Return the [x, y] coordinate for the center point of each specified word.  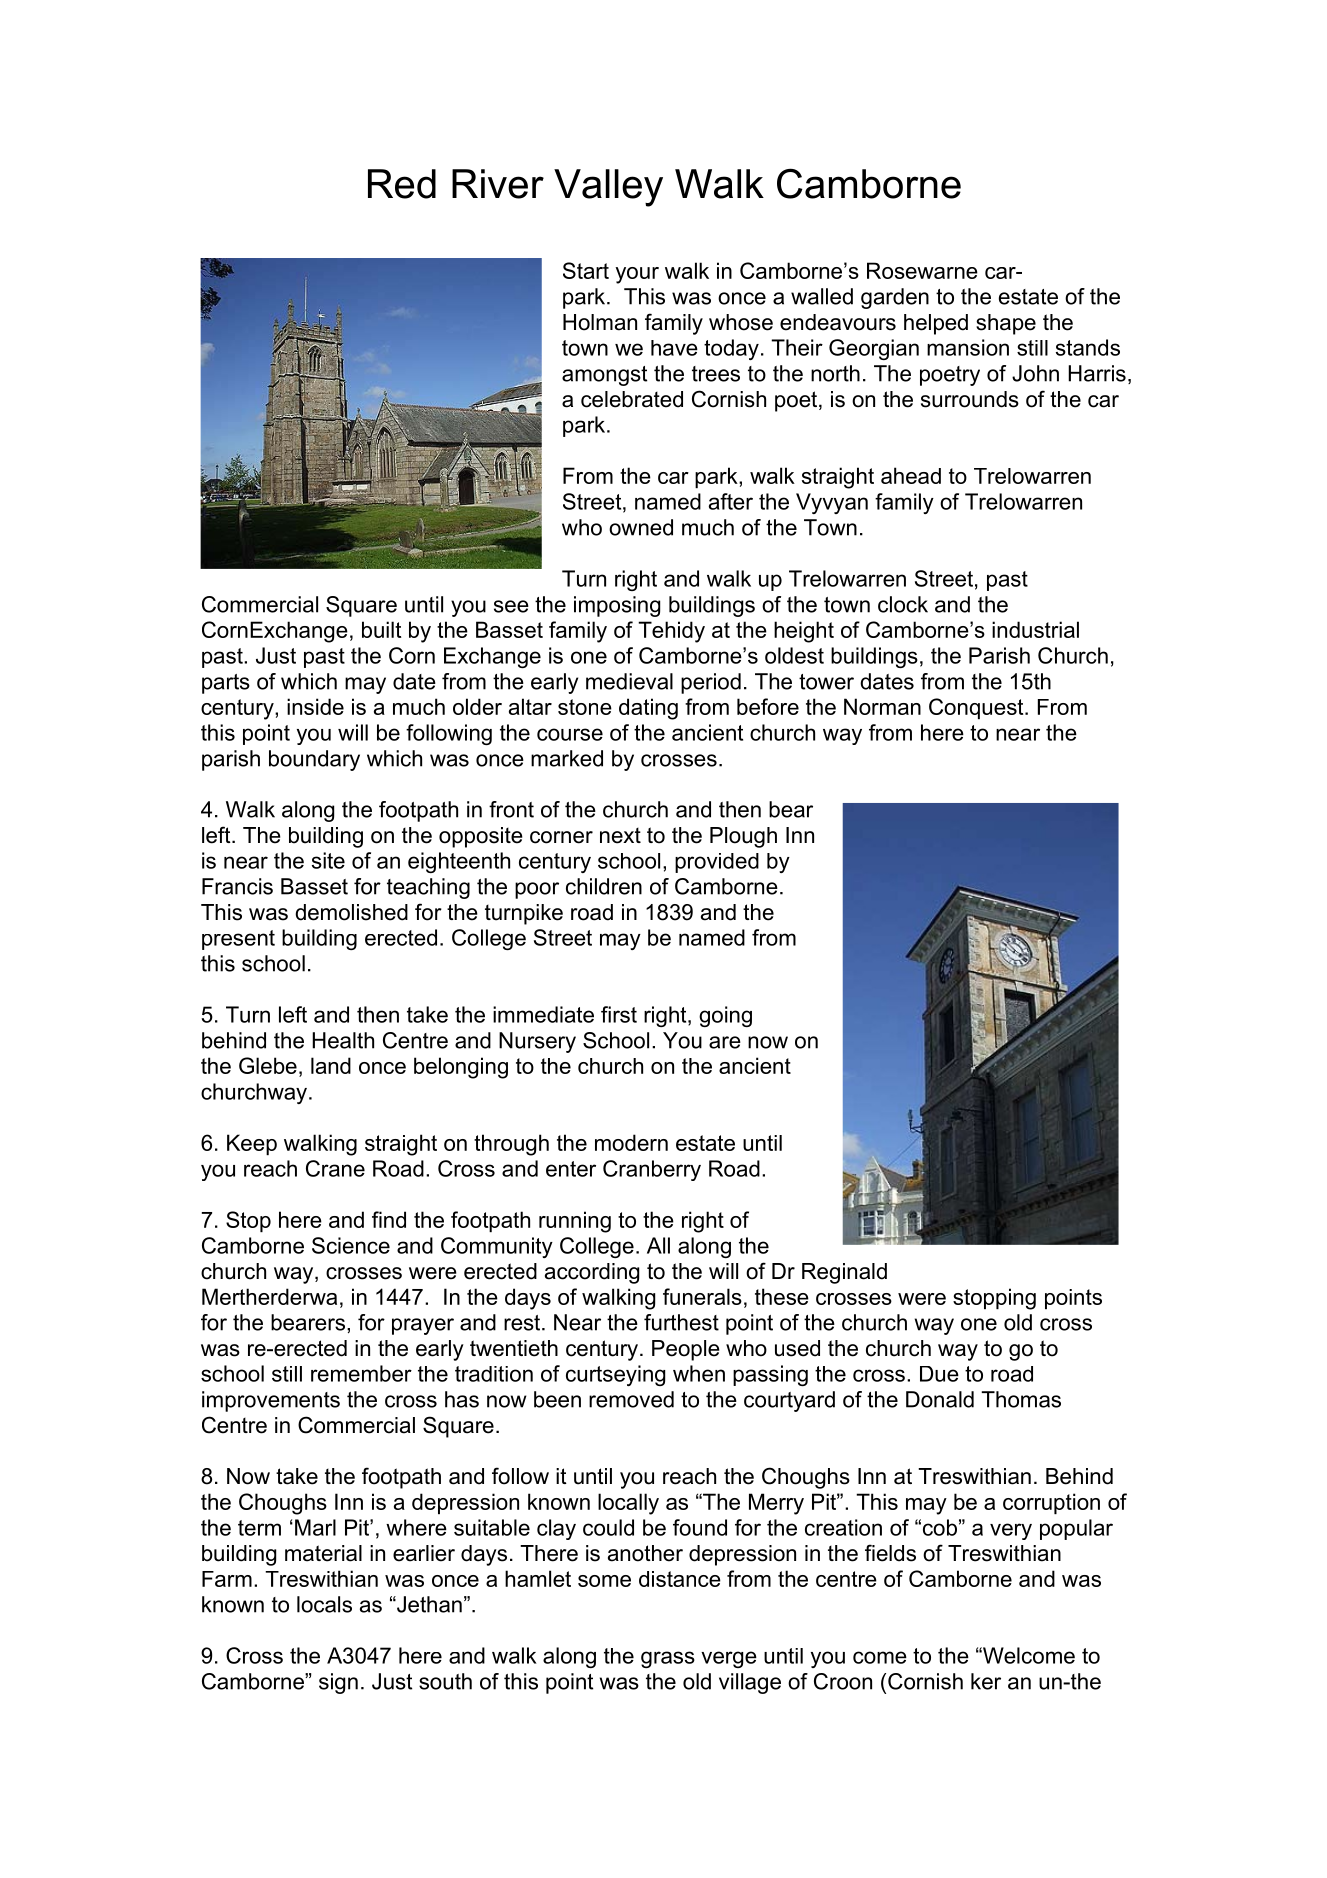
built [381, 629]
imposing [617, 606]
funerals [702, 1296]
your [637, 275]
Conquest [977, 708]
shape [1006, 324]
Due [939, 1374]
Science [351, 1245]
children [604, 886]
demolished [351, 912]
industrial [1035, 629]
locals [324, 1604]
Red [402, 184]
